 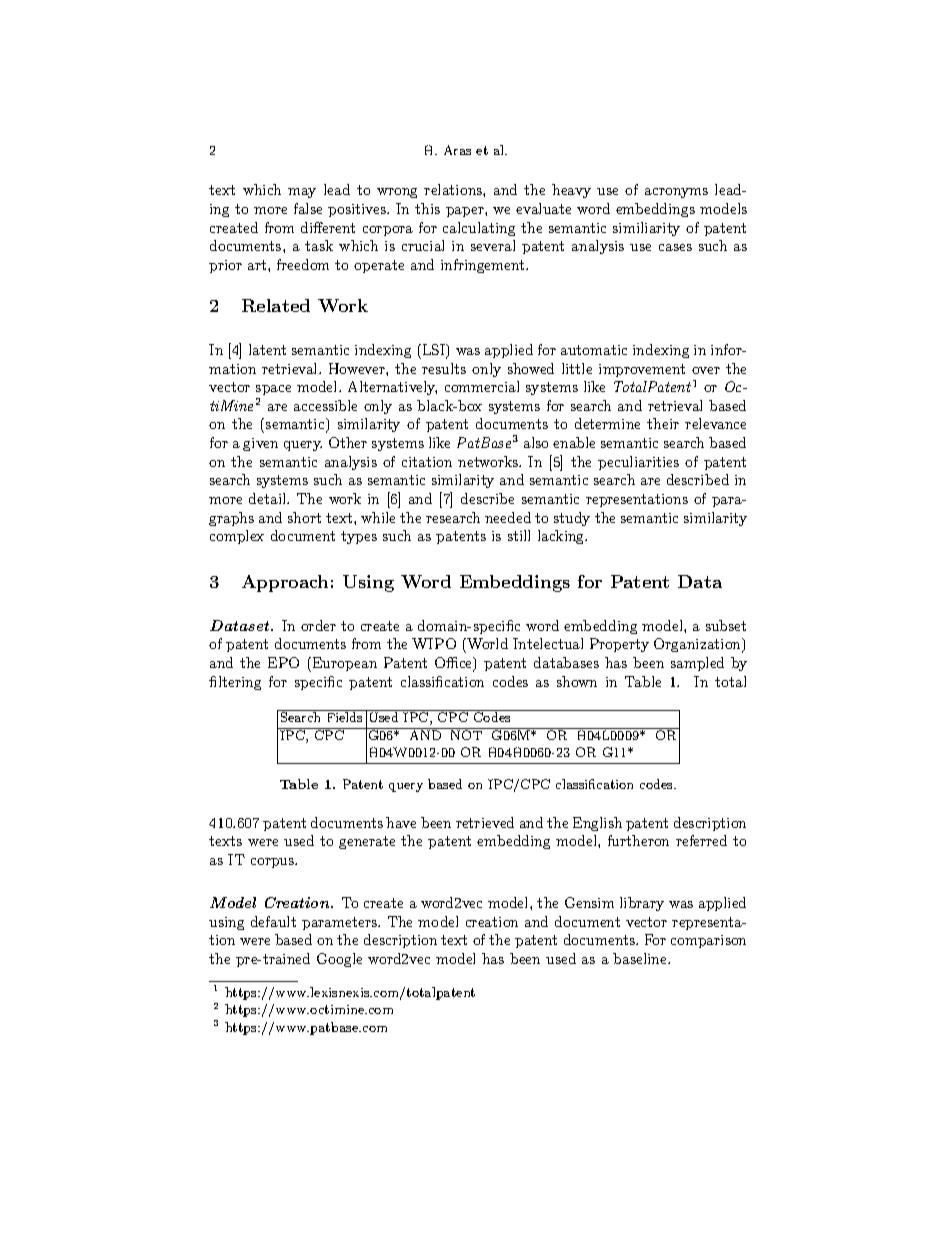 What do you see at coordinates (457, 150) in the image?
I see `Aras` at bounding box center [457, 150].
